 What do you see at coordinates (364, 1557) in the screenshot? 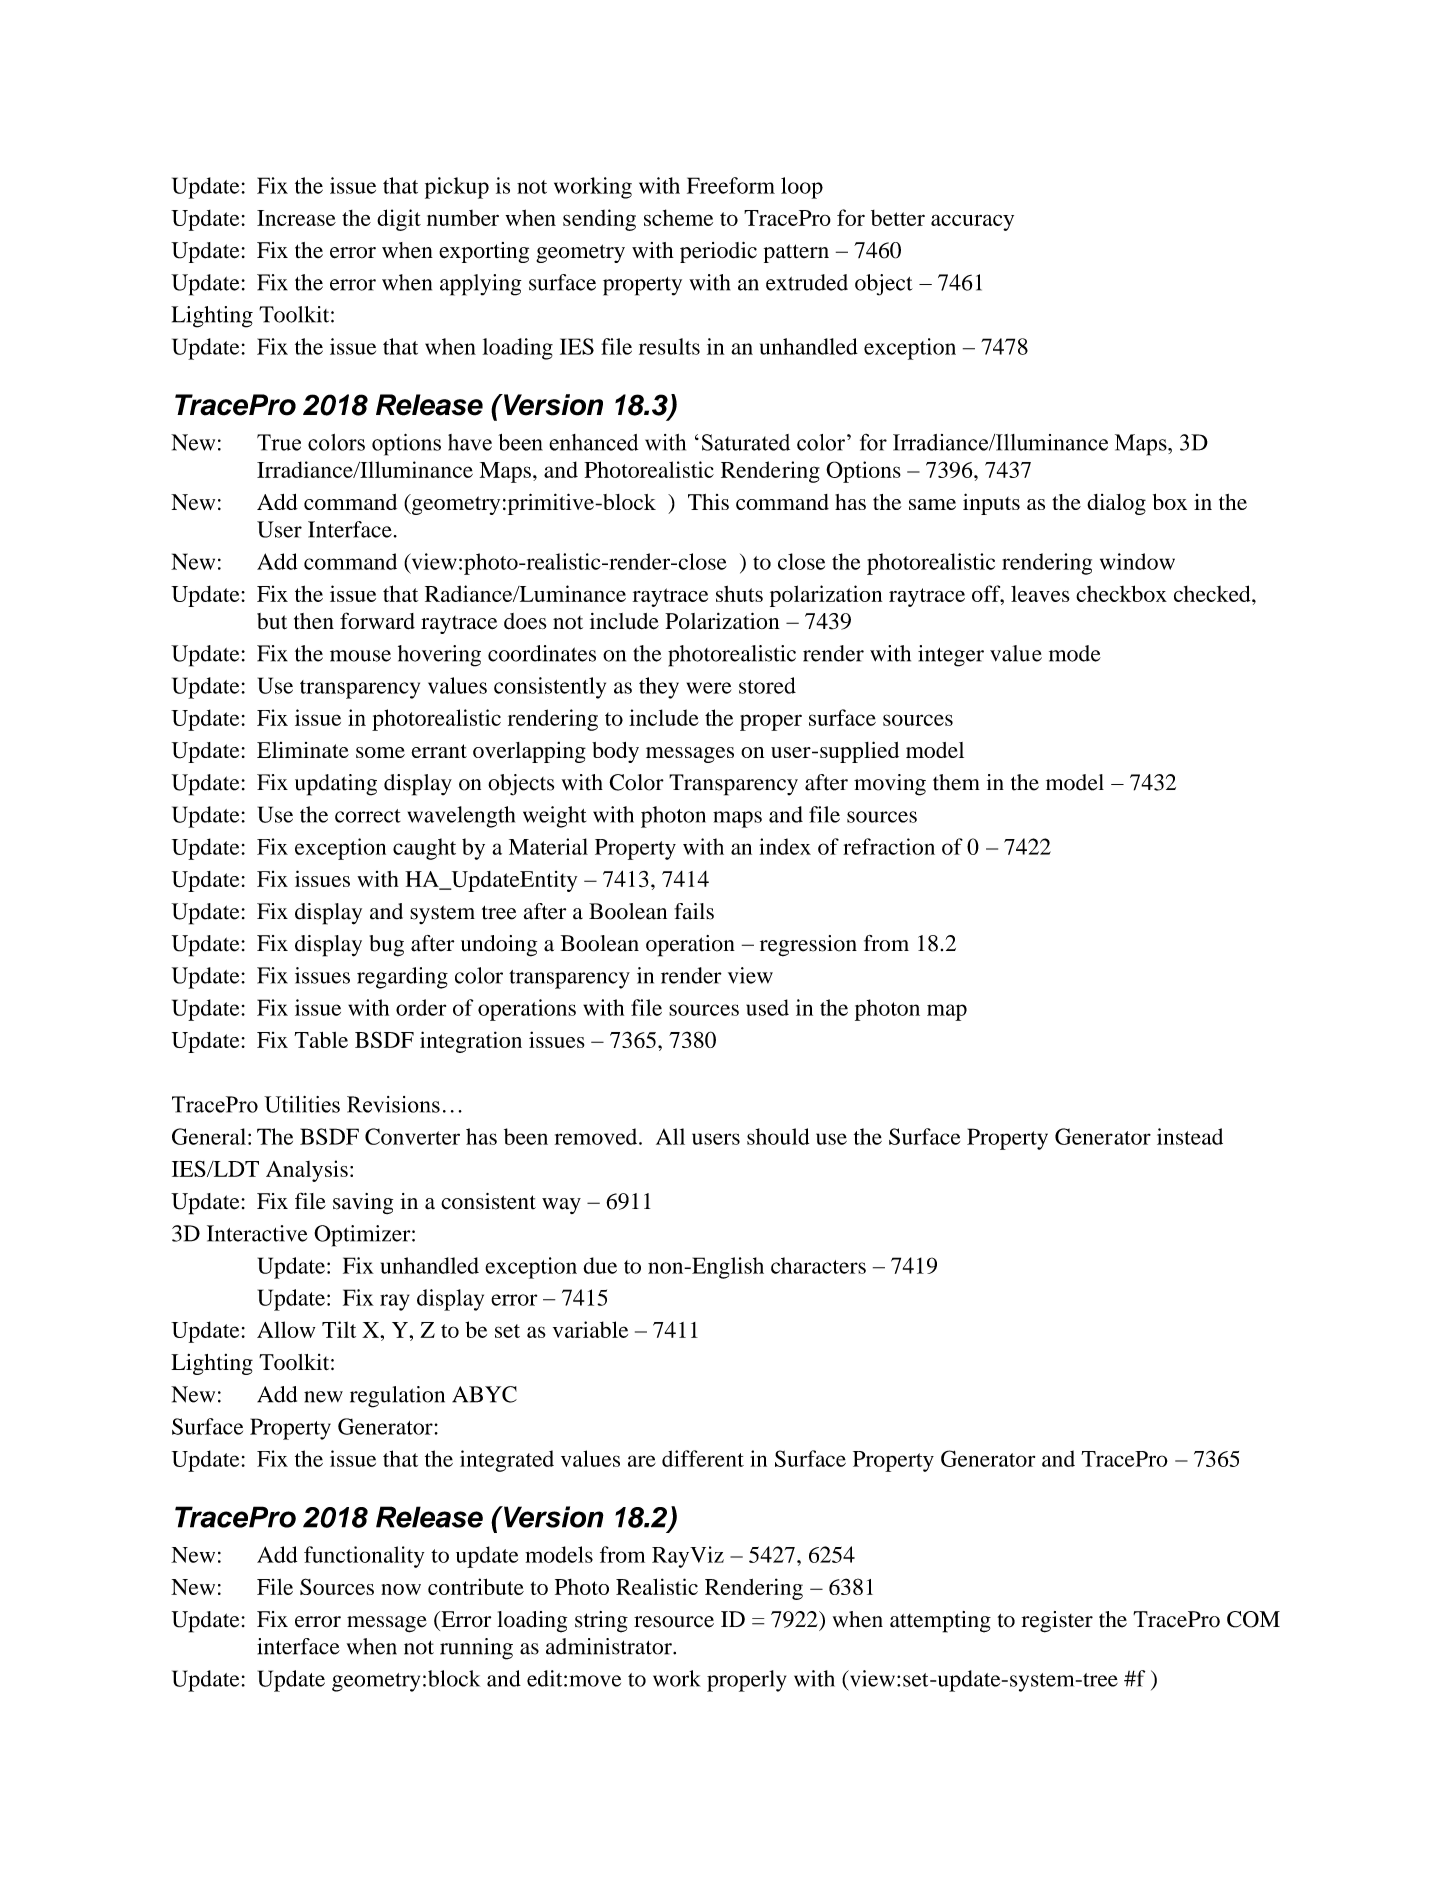
I see `functionality` at bounding box center [364, 1557].
